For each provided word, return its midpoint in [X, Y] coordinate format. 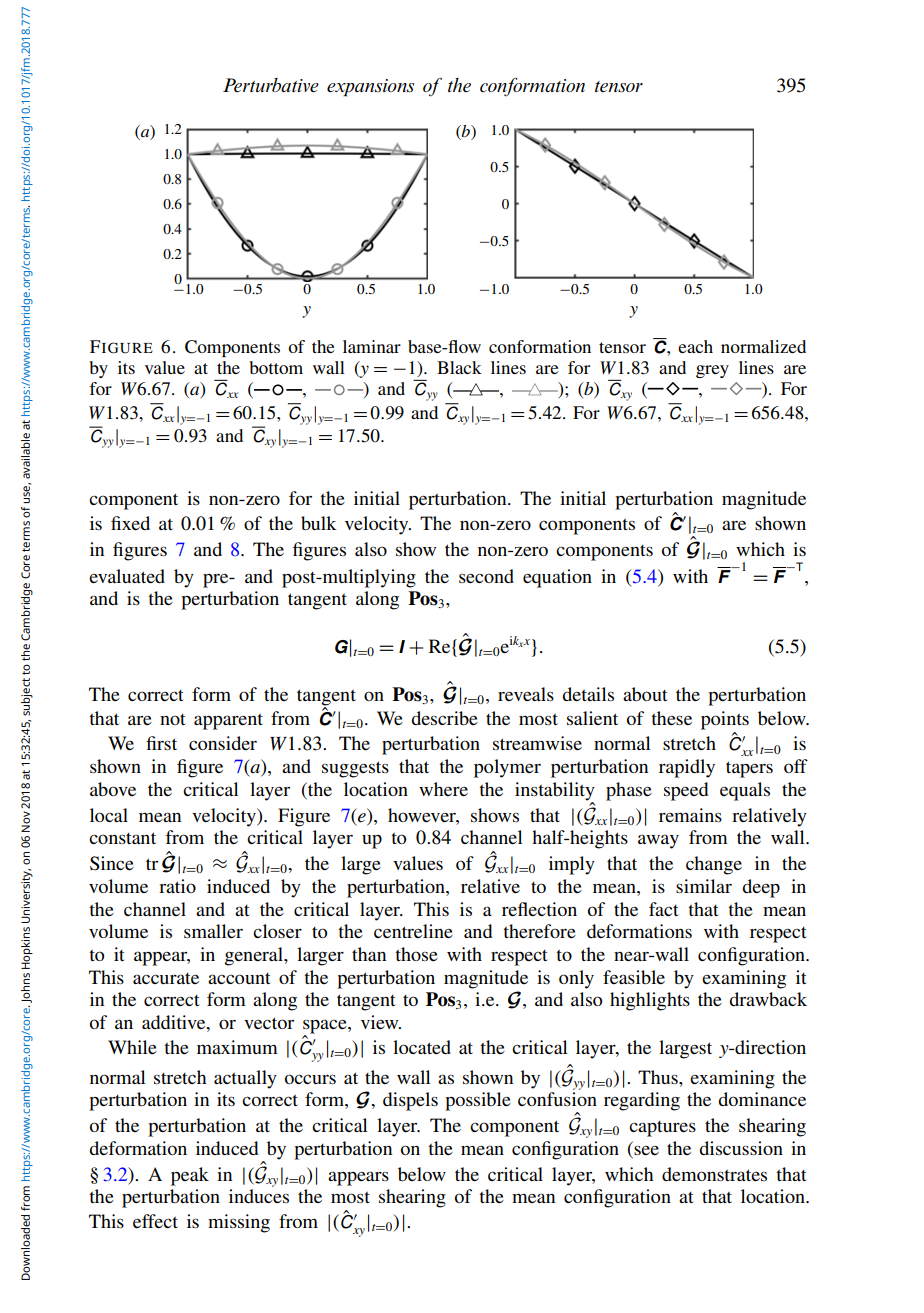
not [172, 719]
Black [459, 367]
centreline [413, 931]
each [695, 346]
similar [704, 886]
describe [444, 718]
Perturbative [271, 85]
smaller [213, 931]
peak [190, 1176]
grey [712, 371]
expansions [371, 88]
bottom [276, 367]
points [725, 720]
